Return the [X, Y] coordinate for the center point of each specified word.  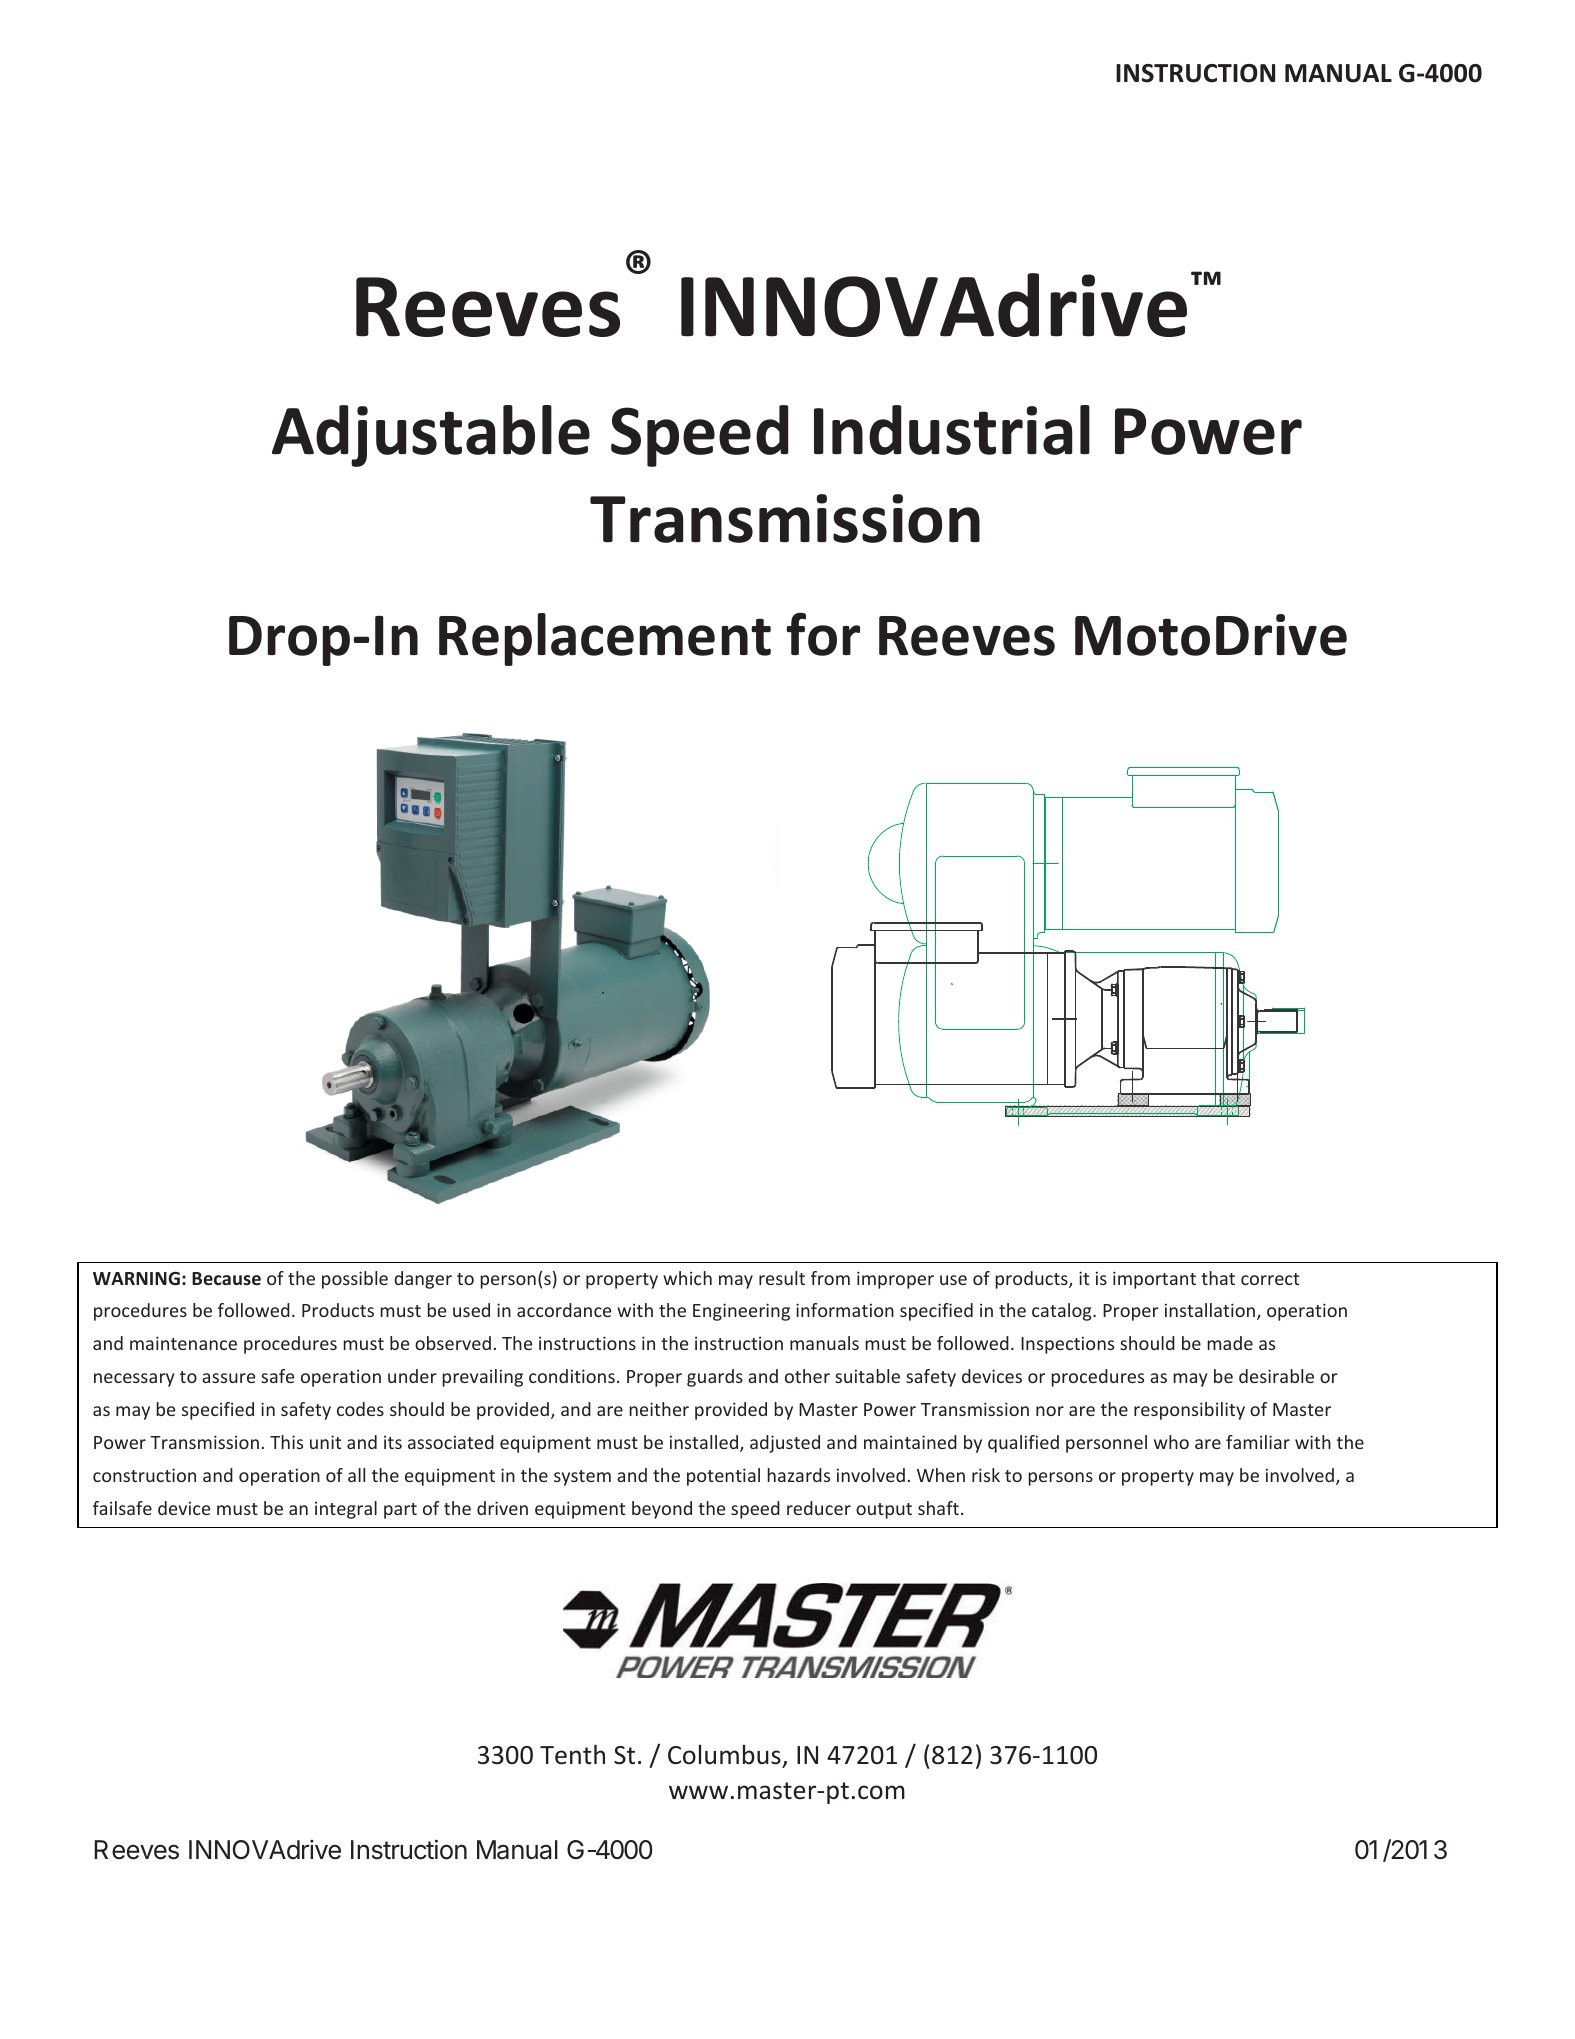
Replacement [605, 639]
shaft [938, 1508]
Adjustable [431, 436]
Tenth [572, 1754]
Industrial [952, 430]
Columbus [725, 1756]
